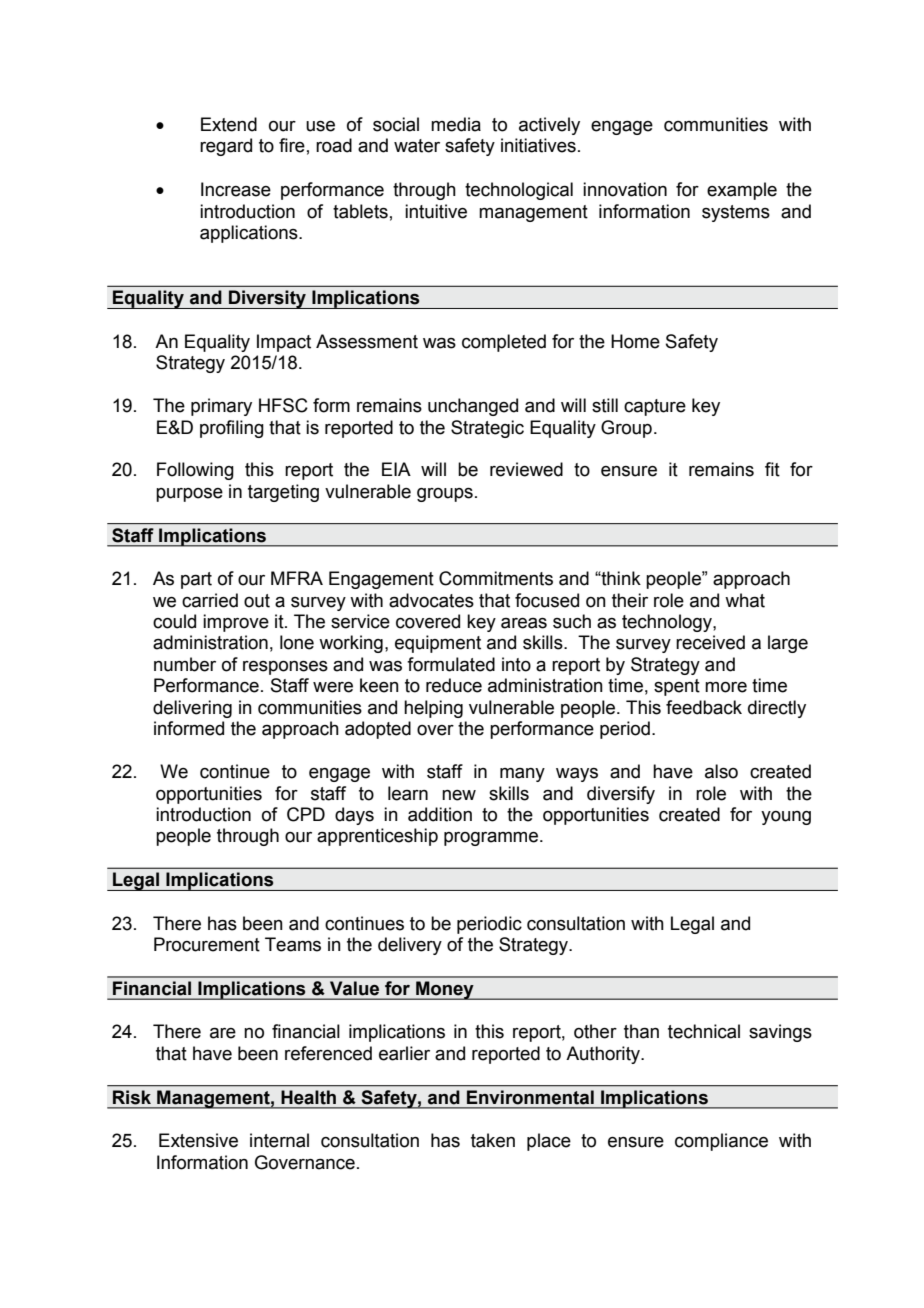  What do you see at coordinates (493, 1140) in the screenshot?
I see `taken` at bounding box center [493, 1140].
